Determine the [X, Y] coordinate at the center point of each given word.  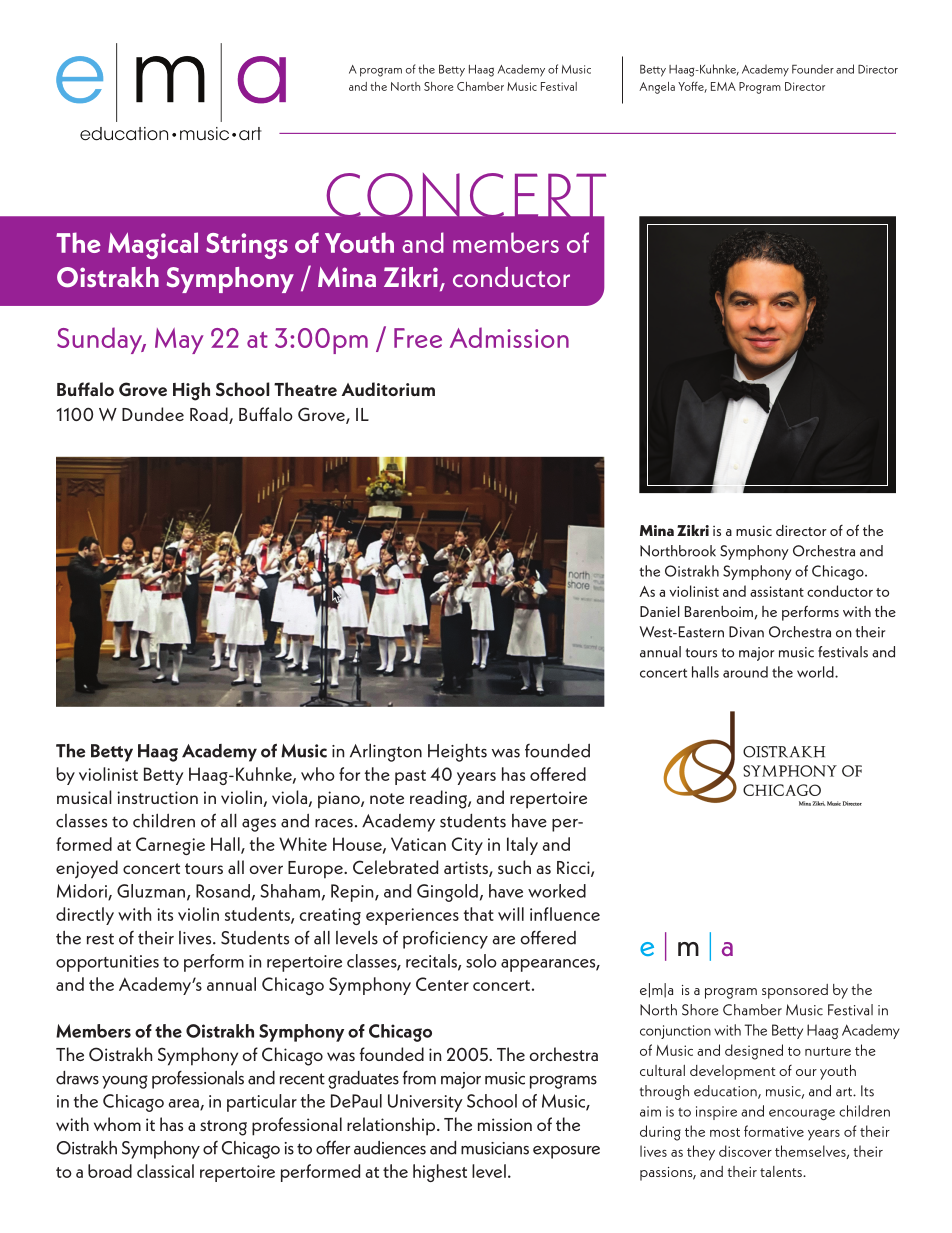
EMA [723, 86]
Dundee [153, 414]
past [410, 777]
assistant [777, 591]
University [425, 1103]
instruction [157, 797]
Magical [153, 245]
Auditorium [388, 389]
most [725, 1132]
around [745, 672]
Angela [657, 88]
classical [165, 1171]
